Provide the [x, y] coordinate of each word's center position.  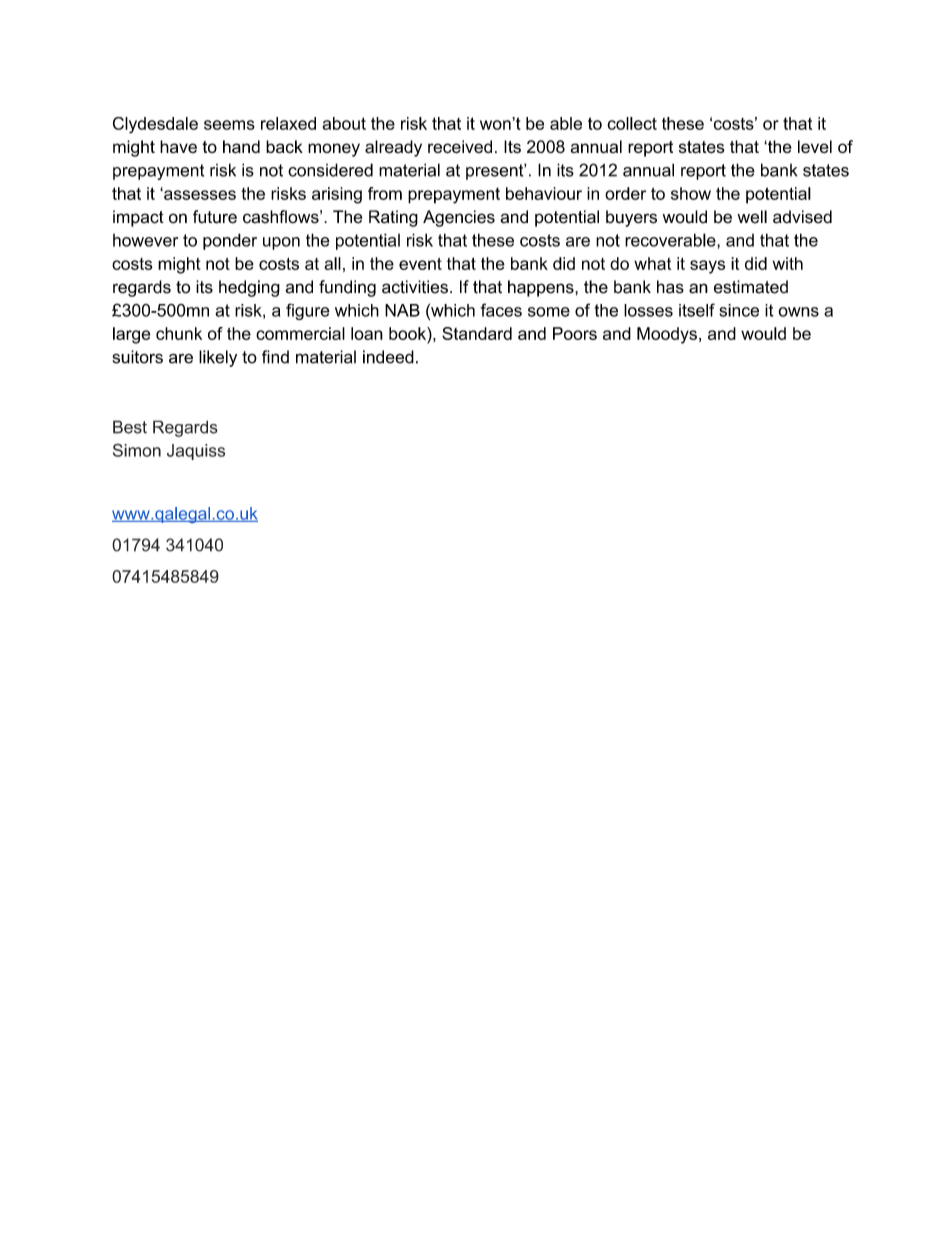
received [460, 147]
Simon [137, 450]
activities [415, 287]
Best [130, 427]
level [815, 146]
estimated [751, 287]
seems [229, 125]
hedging [249, 288]
